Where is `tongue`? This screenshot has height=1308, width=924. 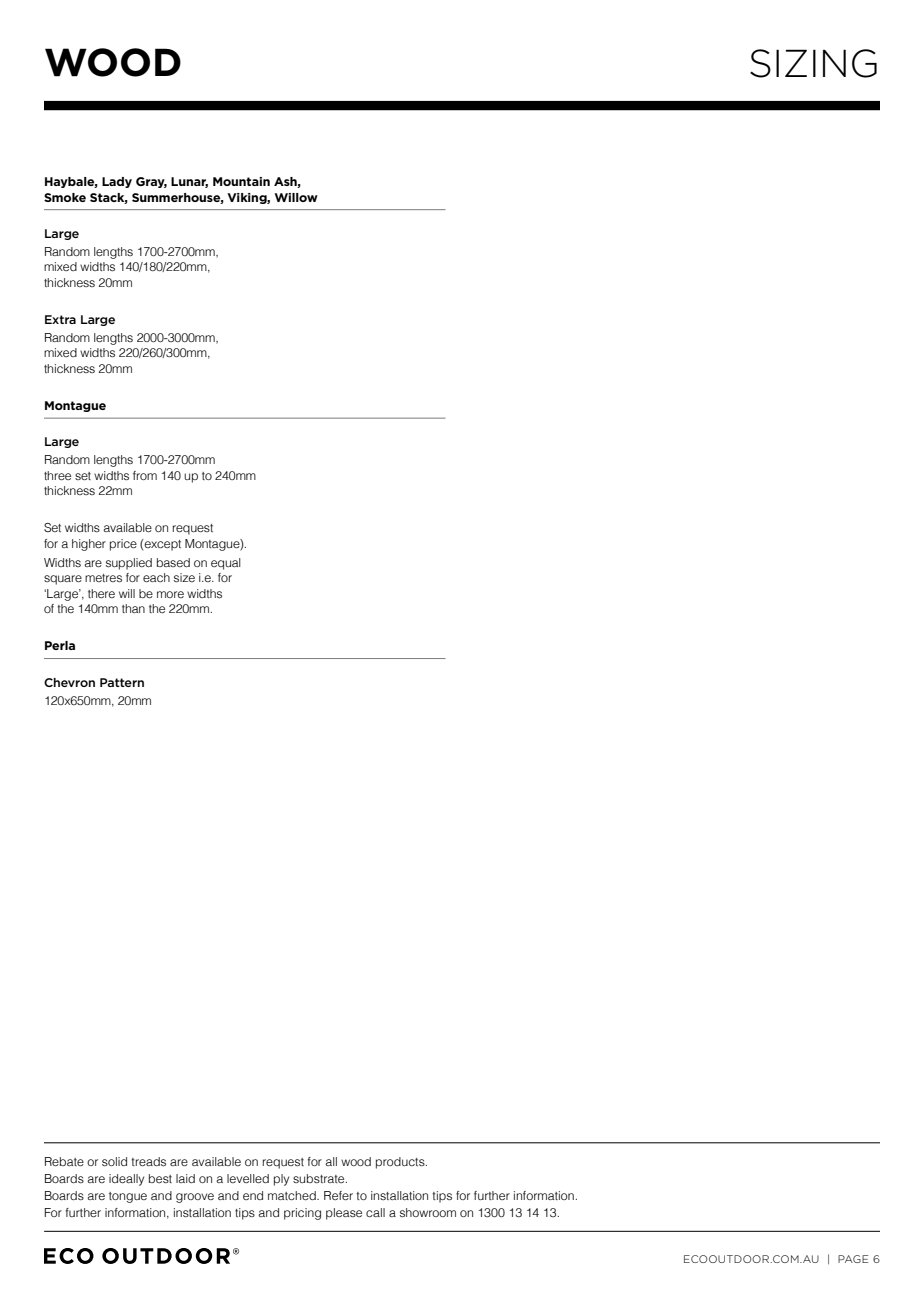 tongue is located at coordinates (128, 1197).
